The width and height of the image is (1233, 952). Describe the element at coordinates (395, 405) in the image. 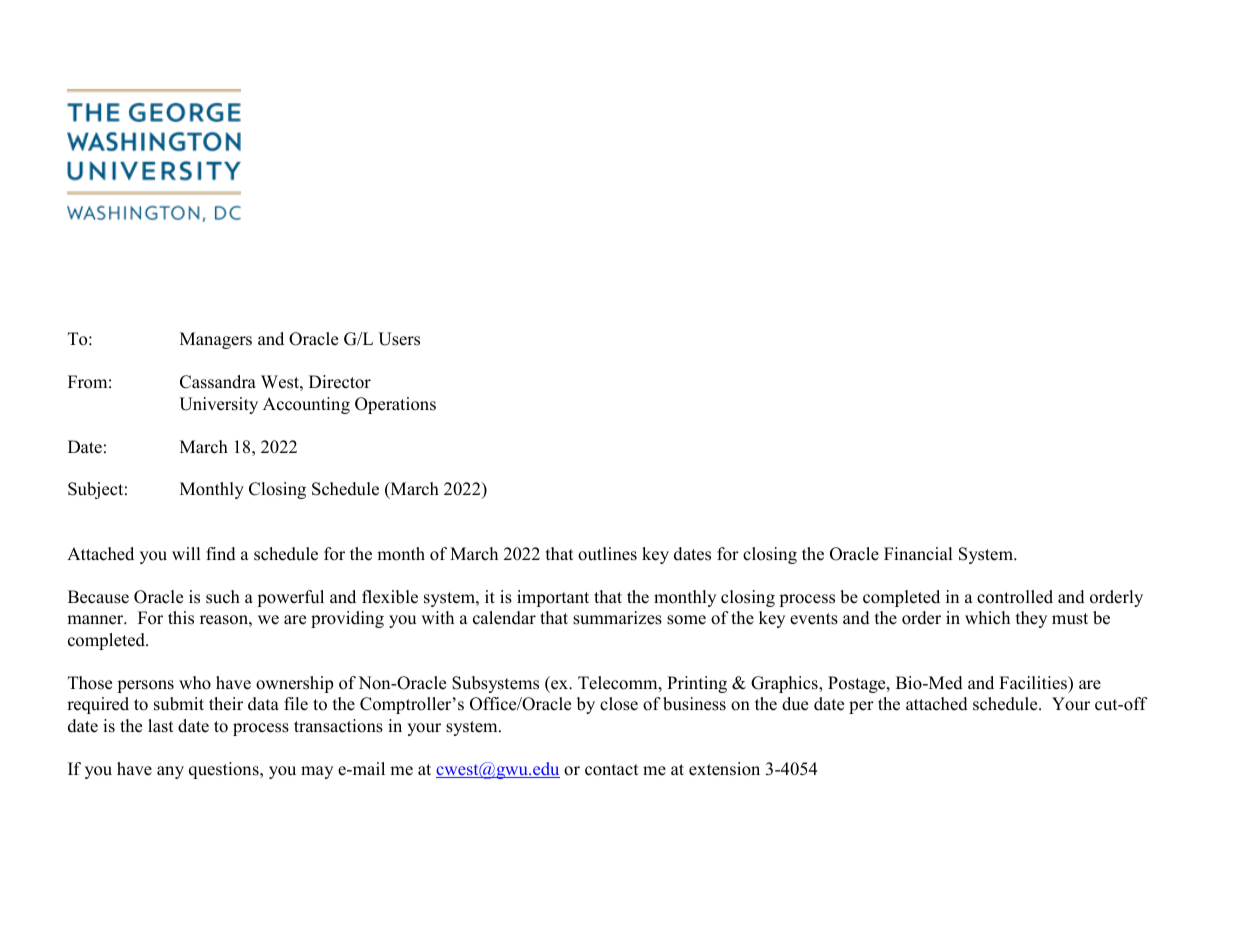

I see `Operations` at that location.
